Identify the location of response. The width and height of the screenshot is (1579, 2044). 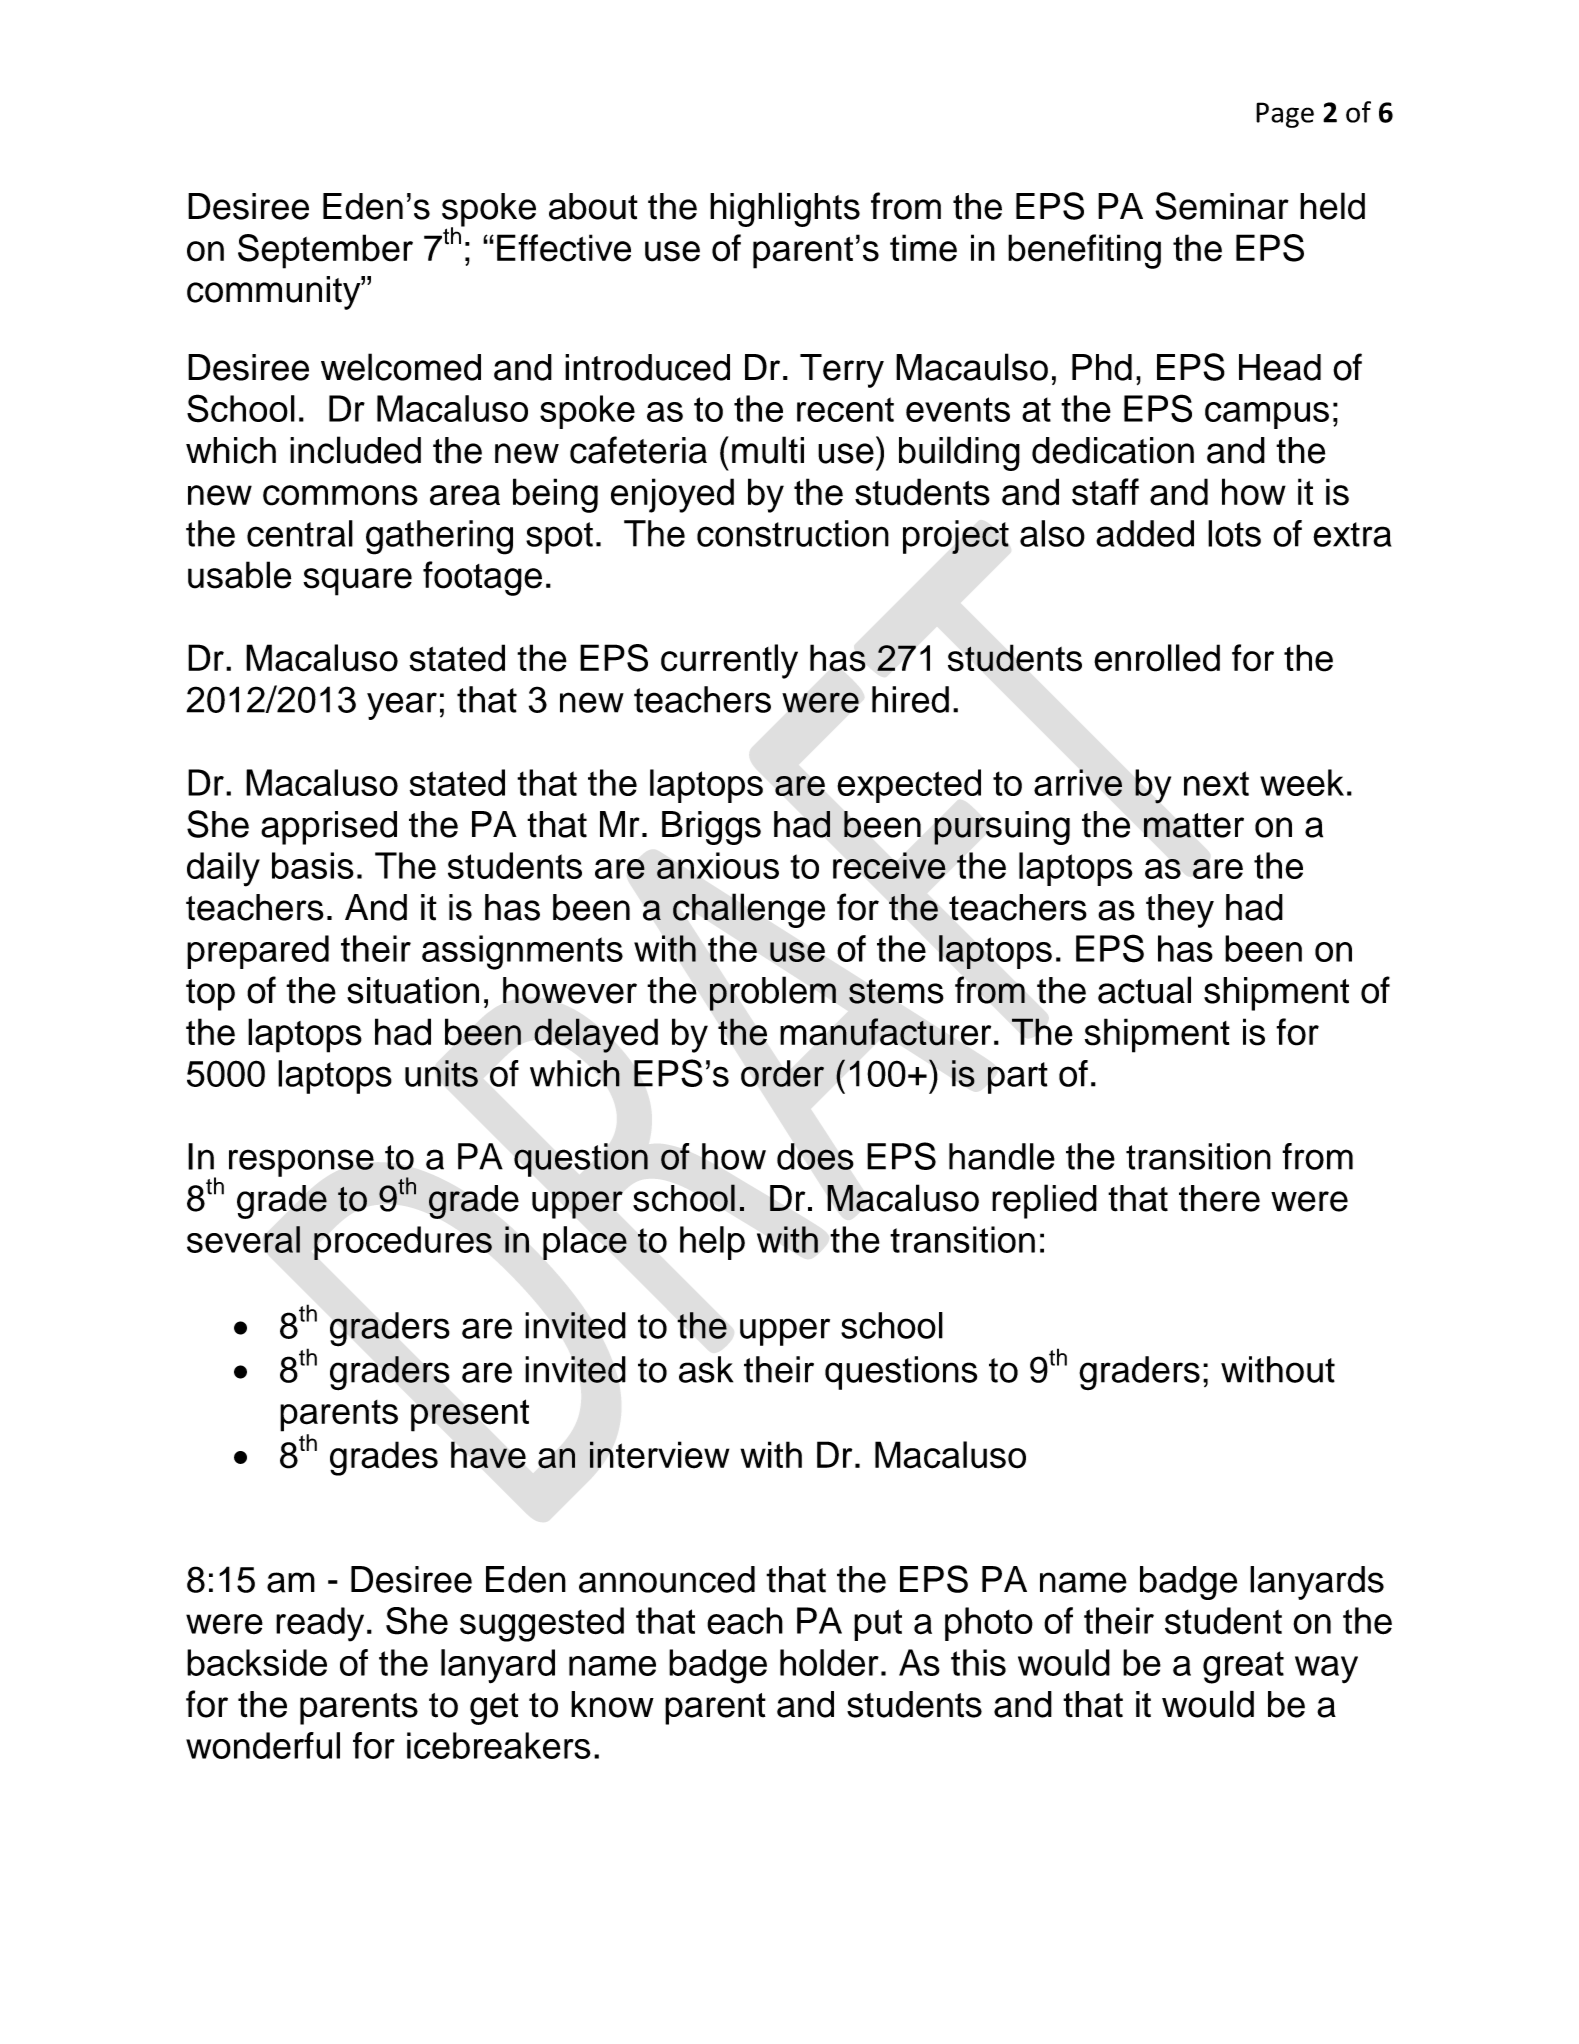
(301, 1163).
